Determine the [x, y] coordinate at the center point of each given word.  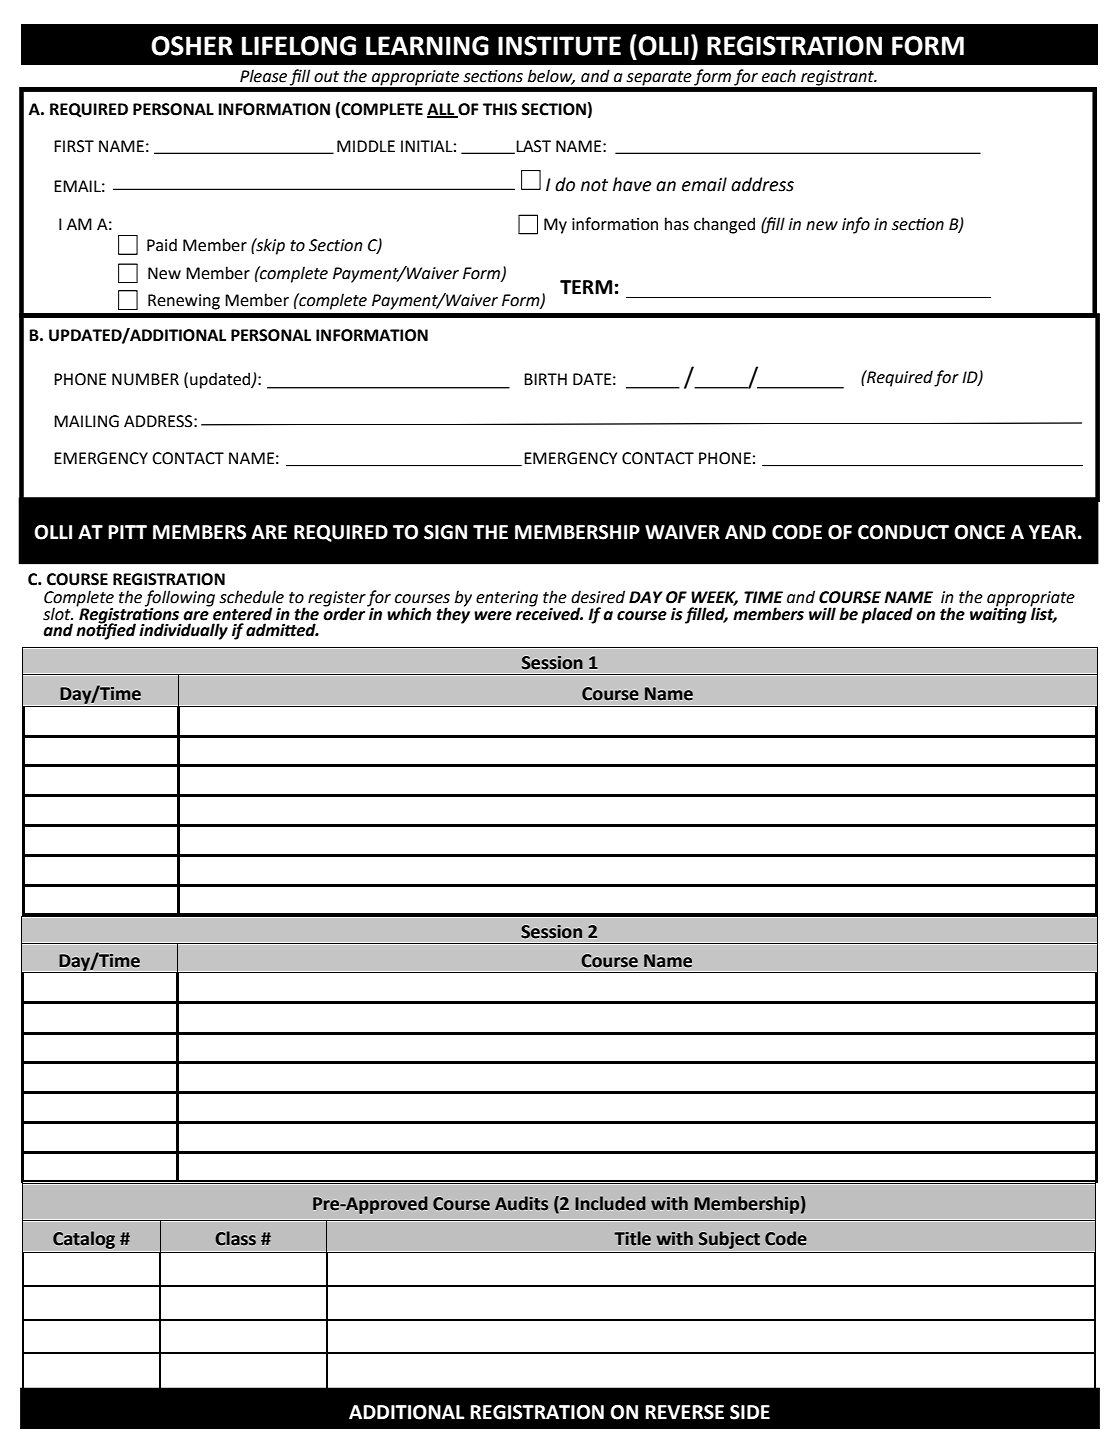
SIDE [750, 1412]
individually [183, 631]
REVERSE [684, 1412]
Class [235, 1238]
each [779, 76]
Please [263, 76]
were [493, 616]
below [551, 76]
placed [887, 615]
